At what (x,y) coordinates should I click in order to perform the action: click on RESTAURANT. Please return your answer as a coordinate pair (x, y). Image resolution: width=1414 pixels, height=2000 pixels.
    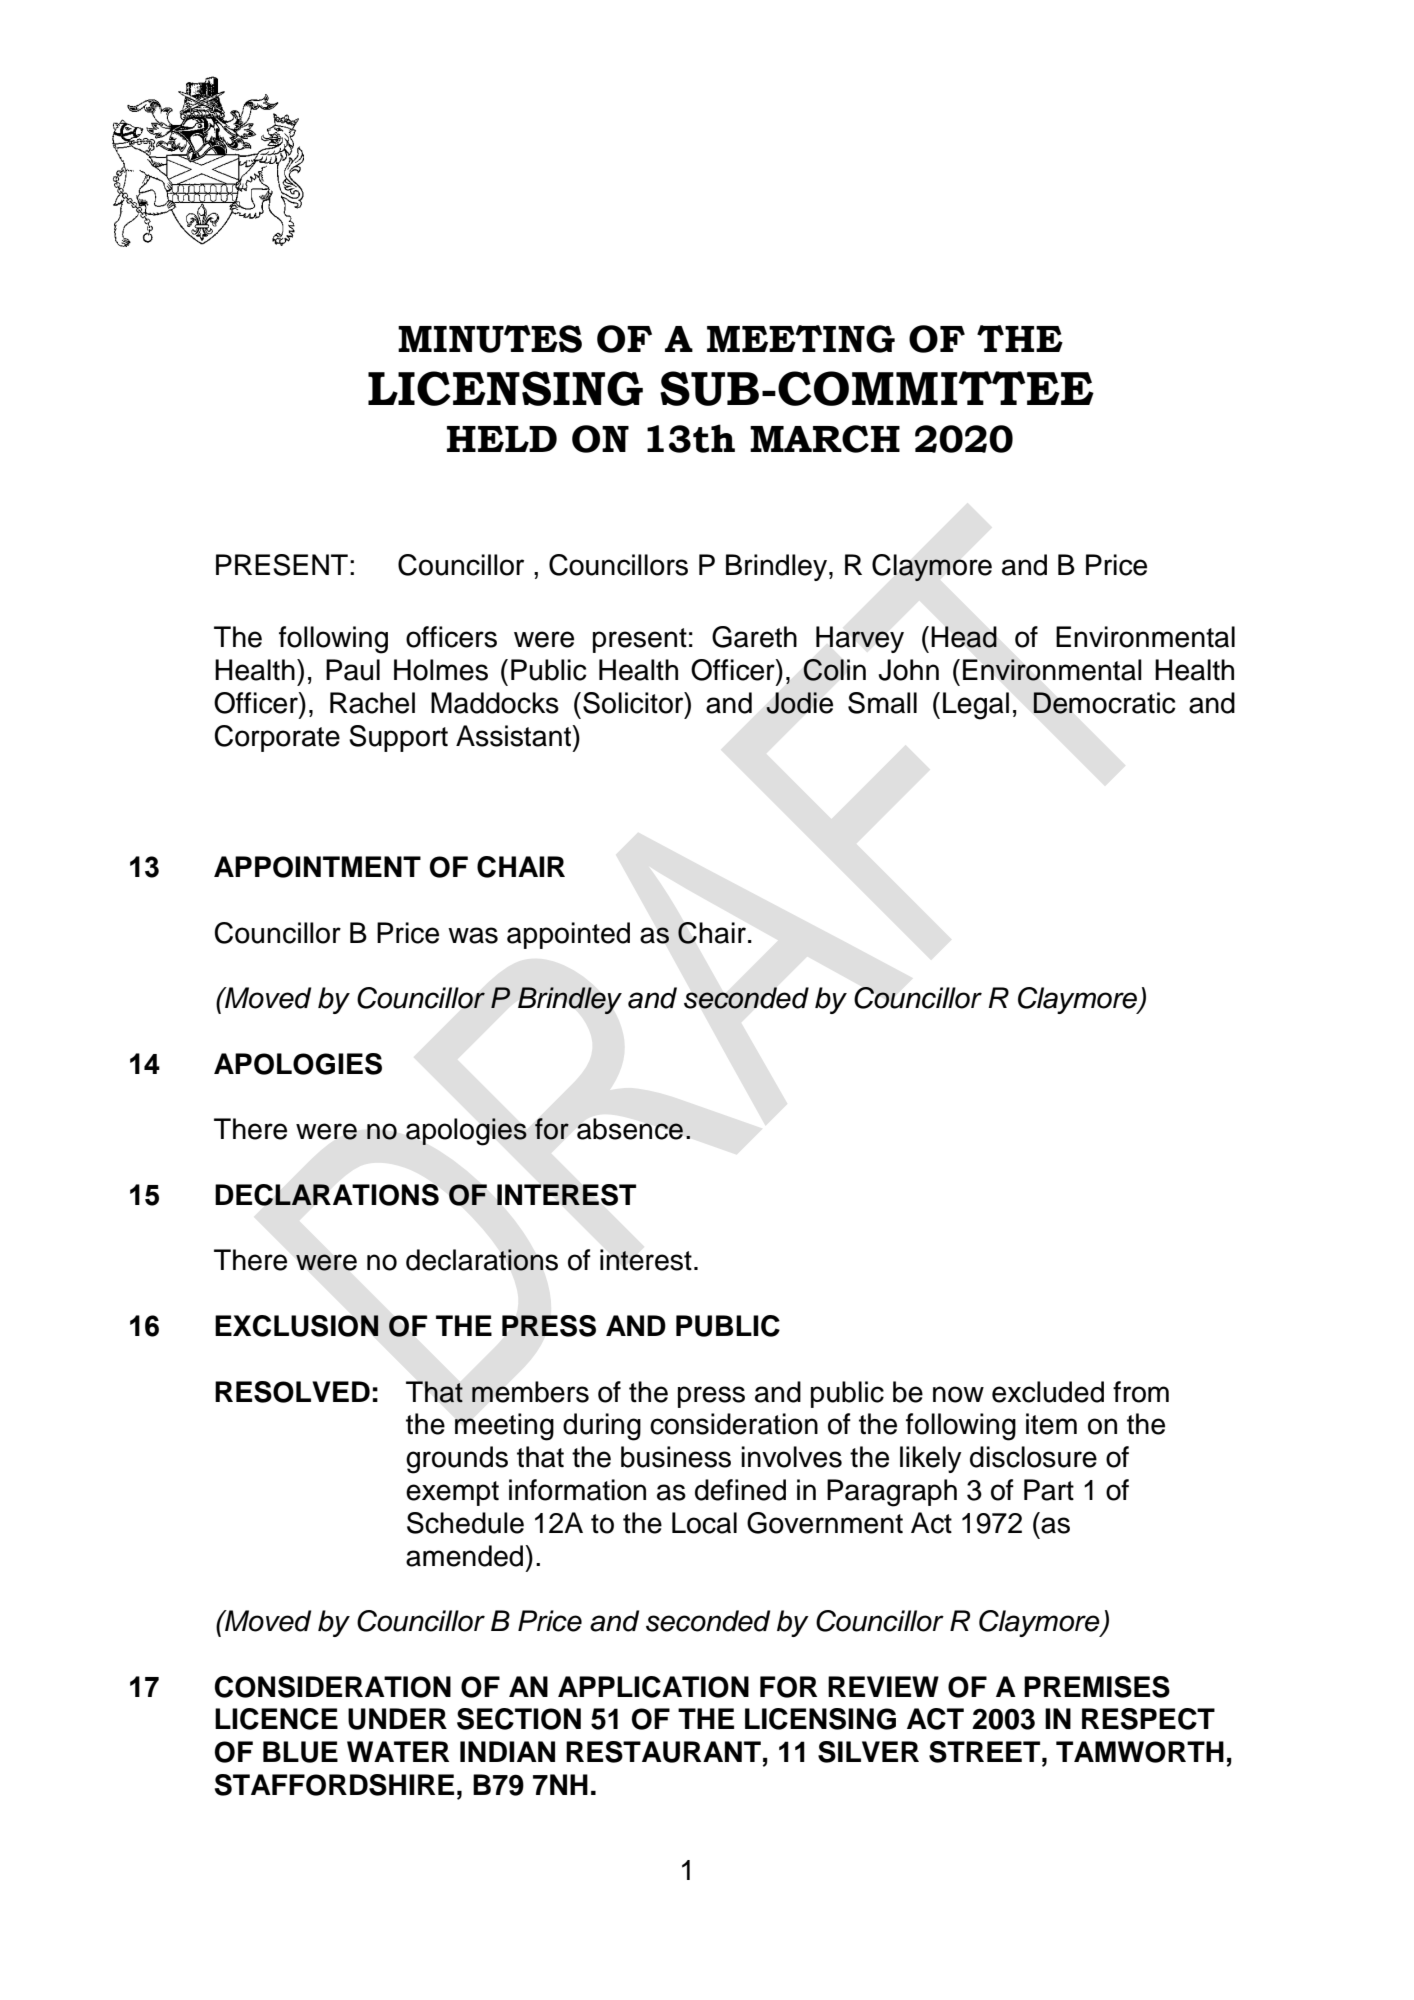
    Looking at the image, I should click on (663, 1752).
